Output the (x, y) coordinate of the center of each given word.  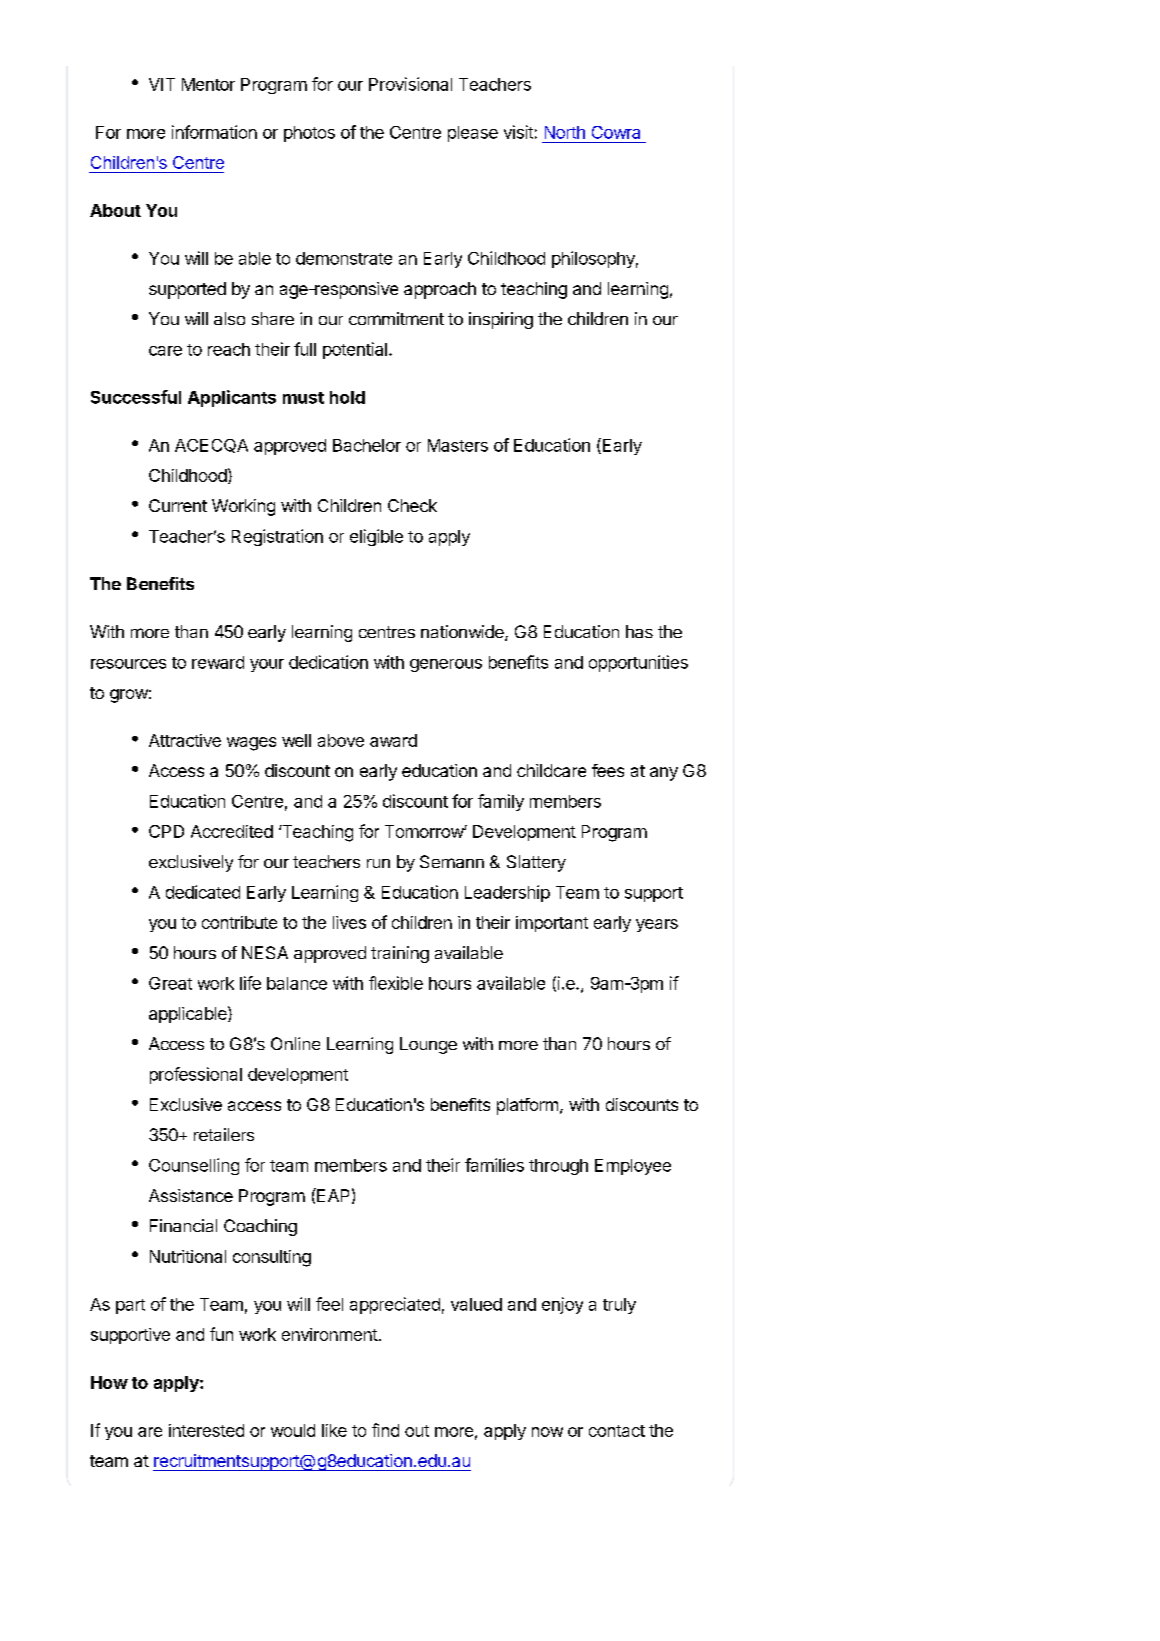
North (565, 132)
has (639, 631)
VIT (162, 84)
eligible (376, 537)
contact (617, 1431)
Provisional (410, 84)
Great (170, 983)
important (552, 924)
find (385, 1430)
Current (178, 505)
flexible (396, 983)
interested (206, 1430)
